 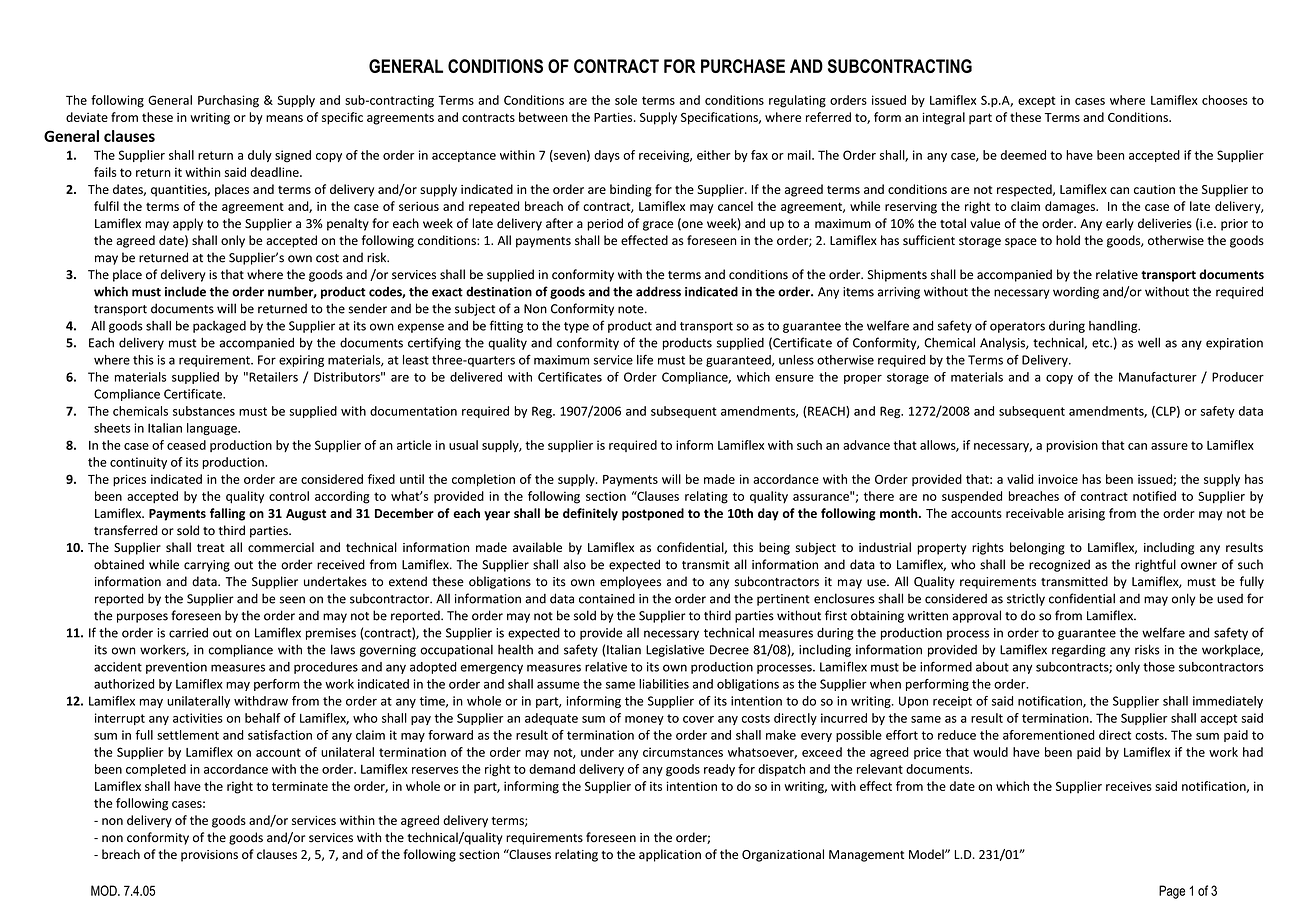 What do you see at coordinates (626, 100) in the screenshot?
I see `sole` at bounding box center [626, 100].
